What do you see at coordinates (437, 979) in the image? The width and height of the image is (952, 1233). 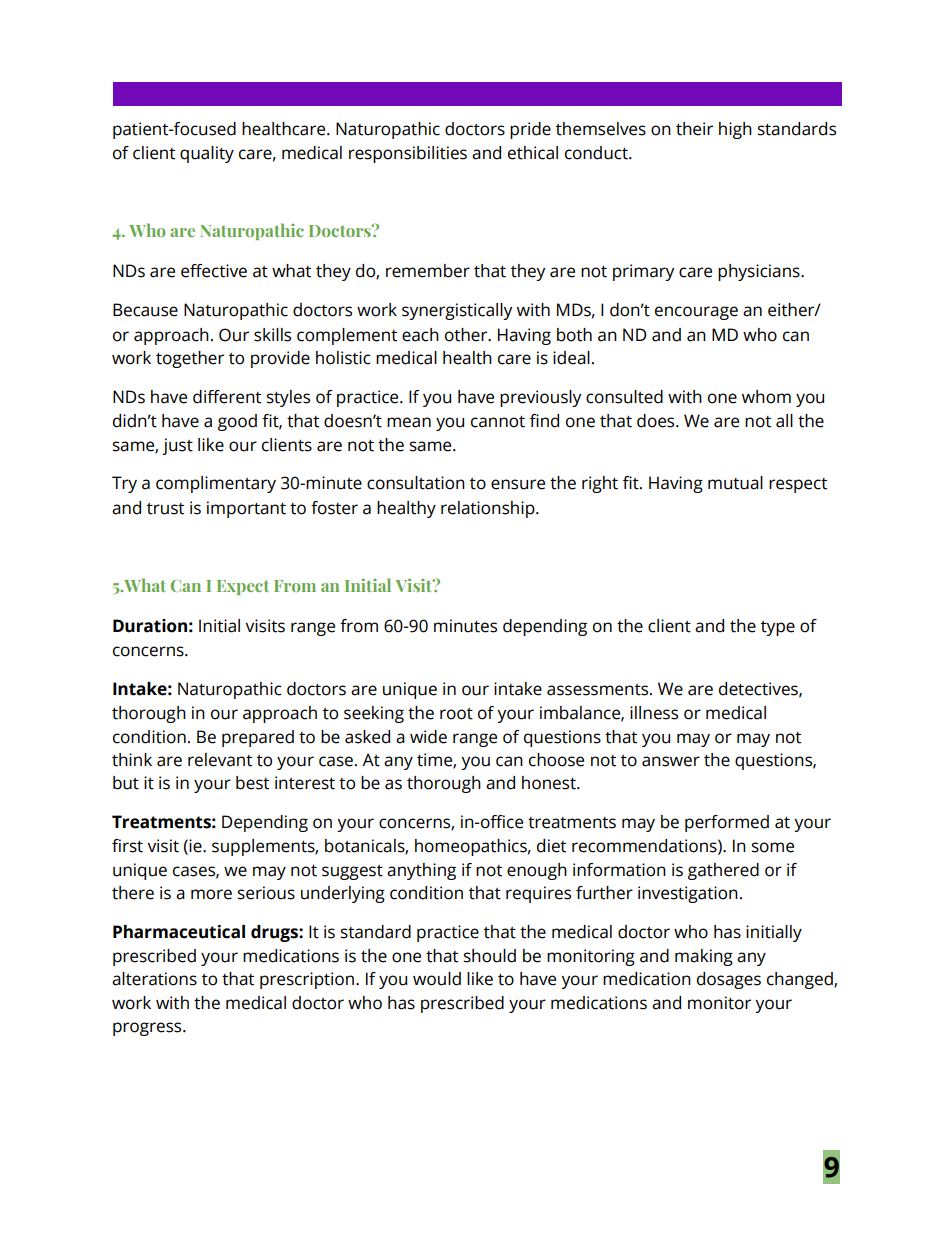 I see `would` at bounding box center [437, 979].
